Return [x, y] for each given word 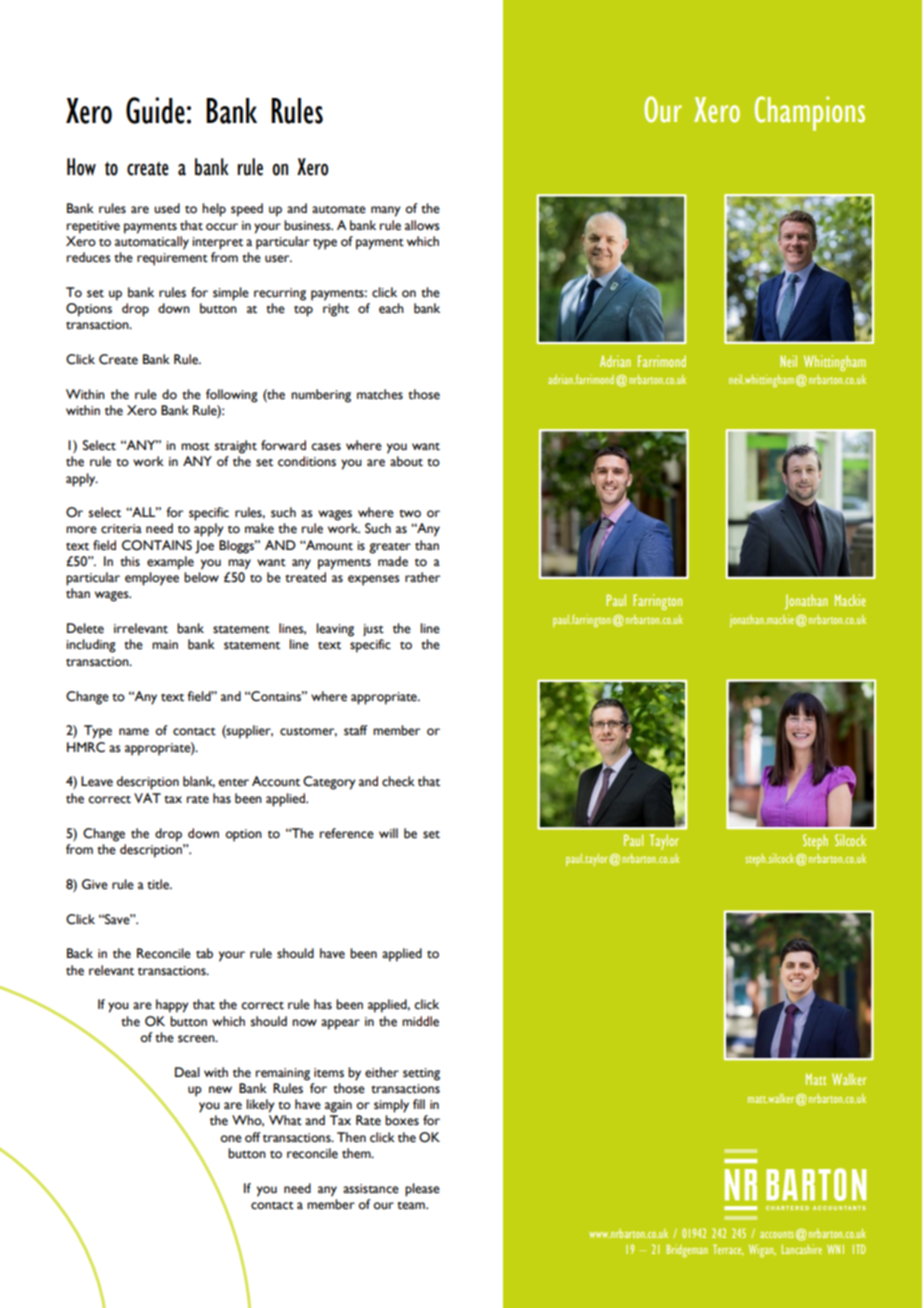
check [398, 781]
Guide [155, 110]
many [386, 211]
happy [172, 1006]
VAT [147, 798]
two [410, 513]
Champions [810, 113]
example [170, 563]
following [232, 396]
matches [380, 394]
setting [421, 1074]
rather [422, 577]
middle [420, 1021]
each [391, 308]
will [388, 833]
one [231, 1139]
